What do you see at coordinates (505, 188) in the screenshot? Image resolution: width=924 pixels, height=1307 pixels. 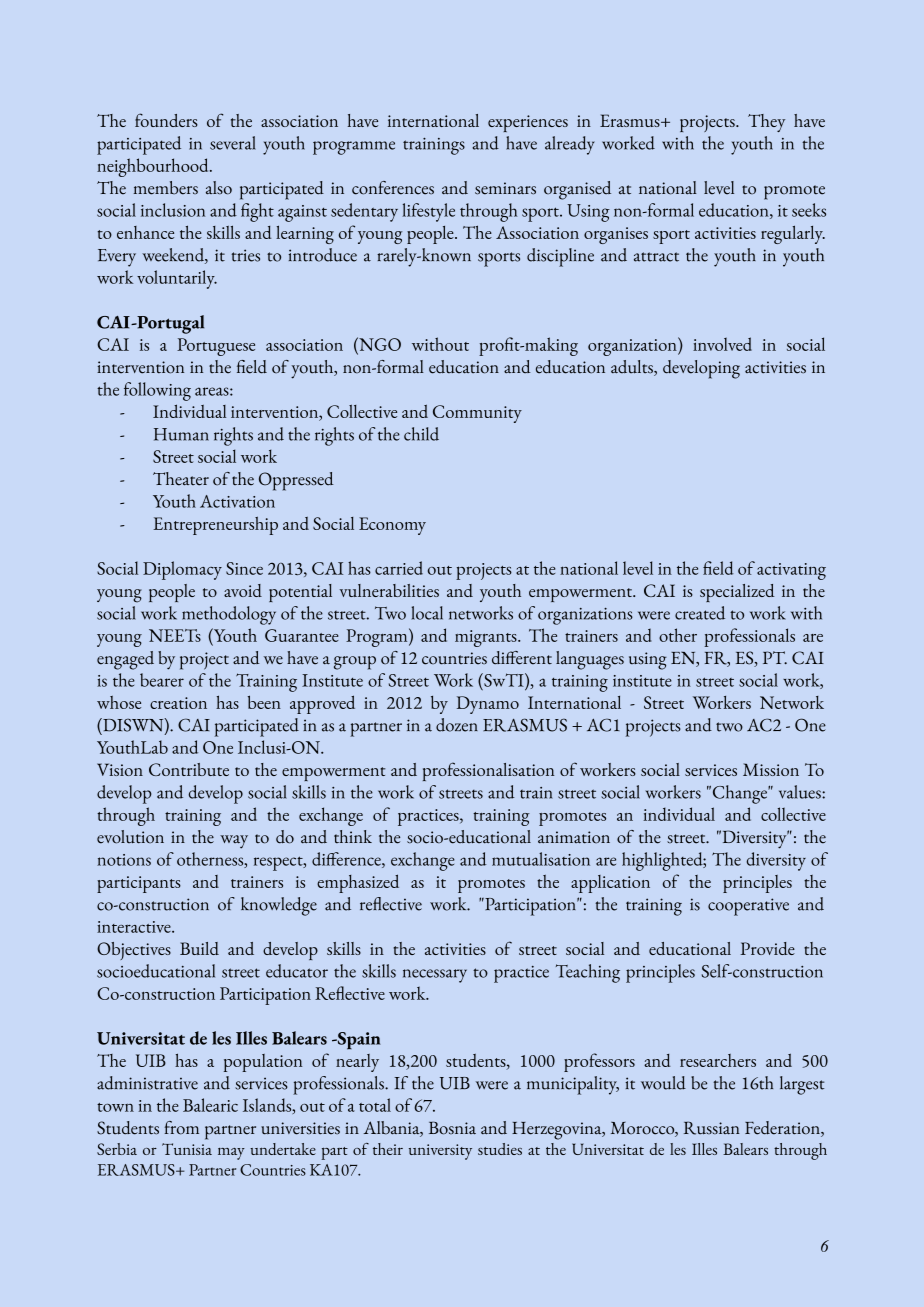 I see `seminars` at bounding box center [505, 188].
